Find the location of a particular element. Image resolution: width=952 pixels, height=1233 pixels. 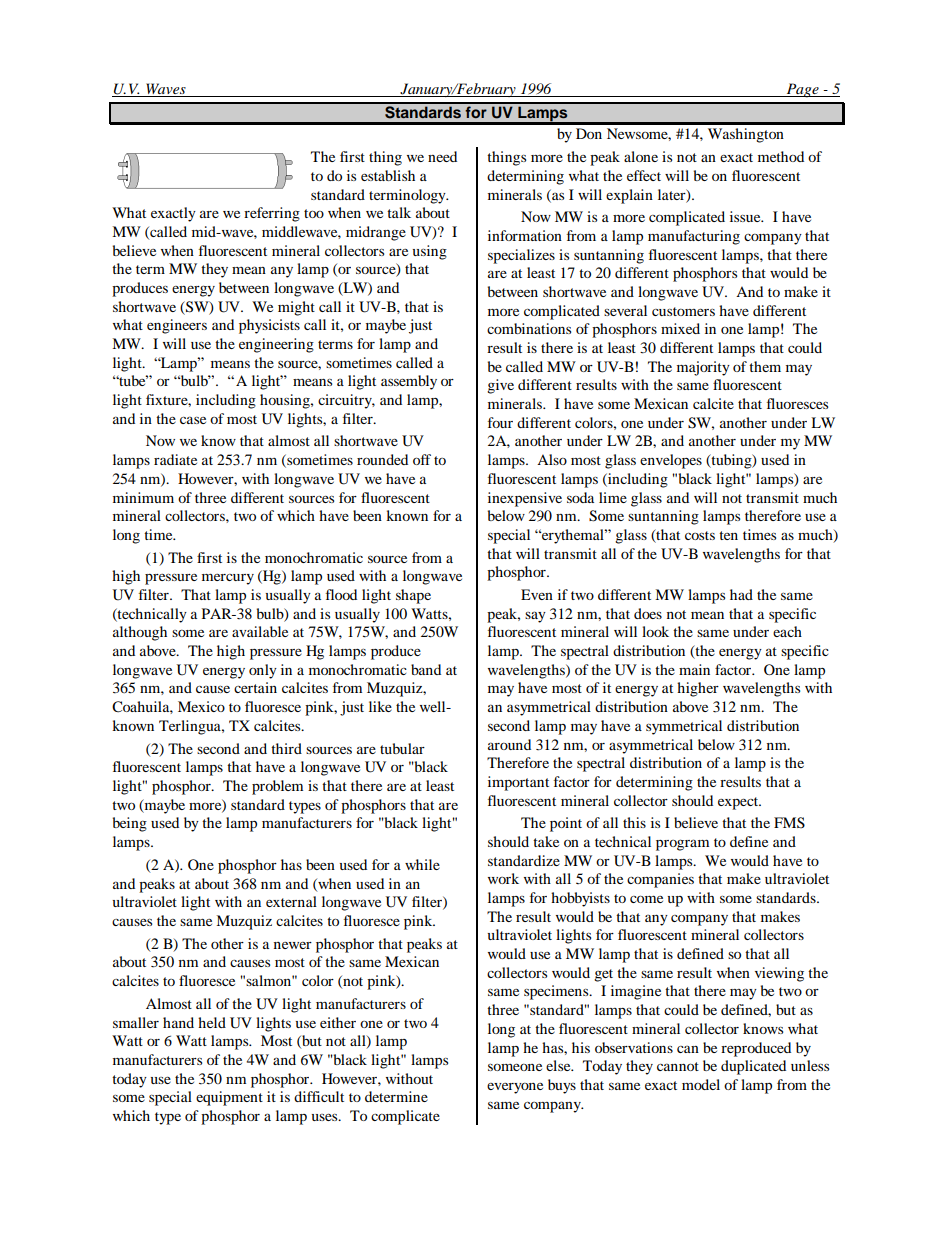

equipment is located at coordinates (229, 1098).
